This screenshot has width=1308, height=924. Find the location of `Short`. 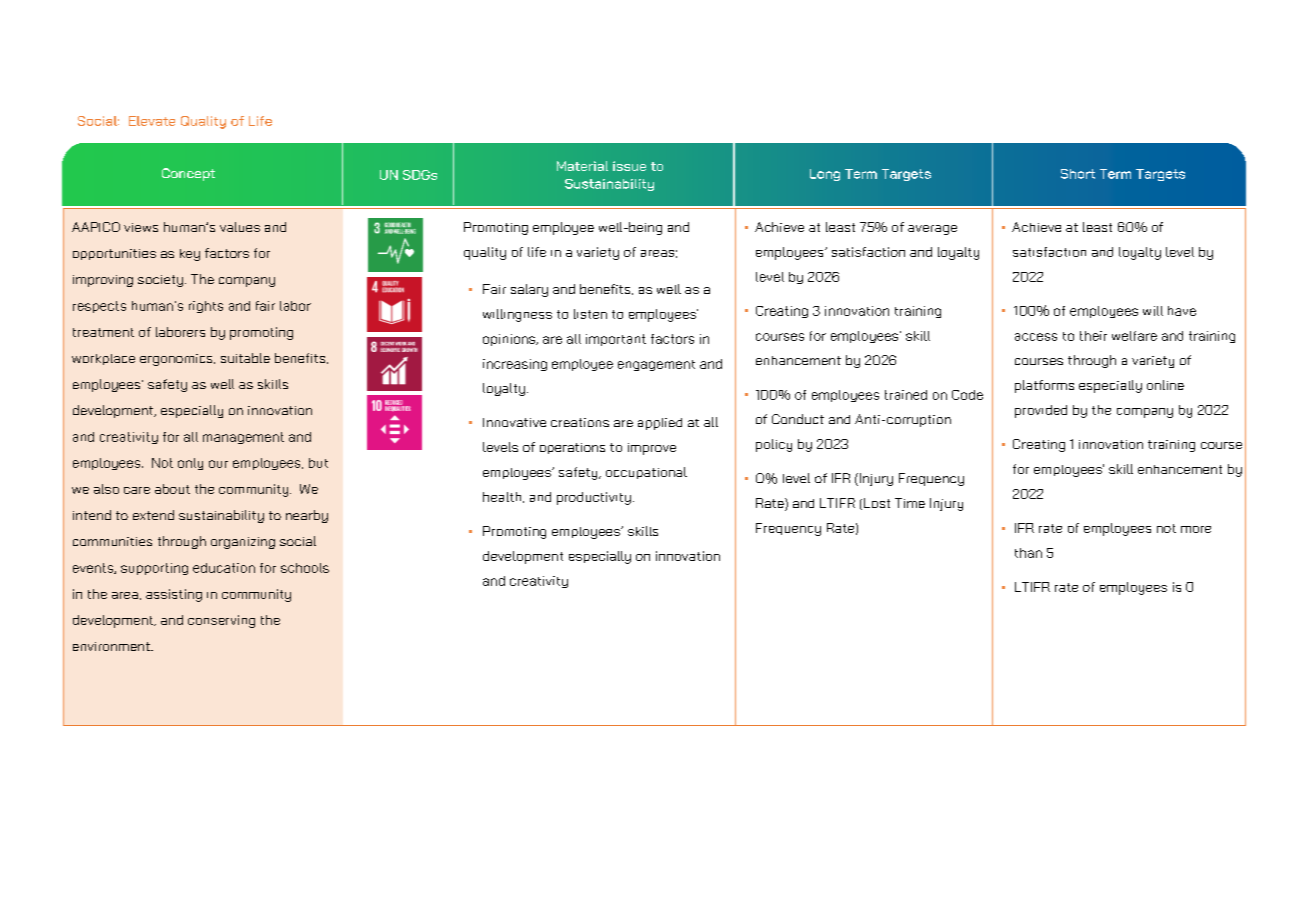

Short is located at coordinates (1078, 174).
